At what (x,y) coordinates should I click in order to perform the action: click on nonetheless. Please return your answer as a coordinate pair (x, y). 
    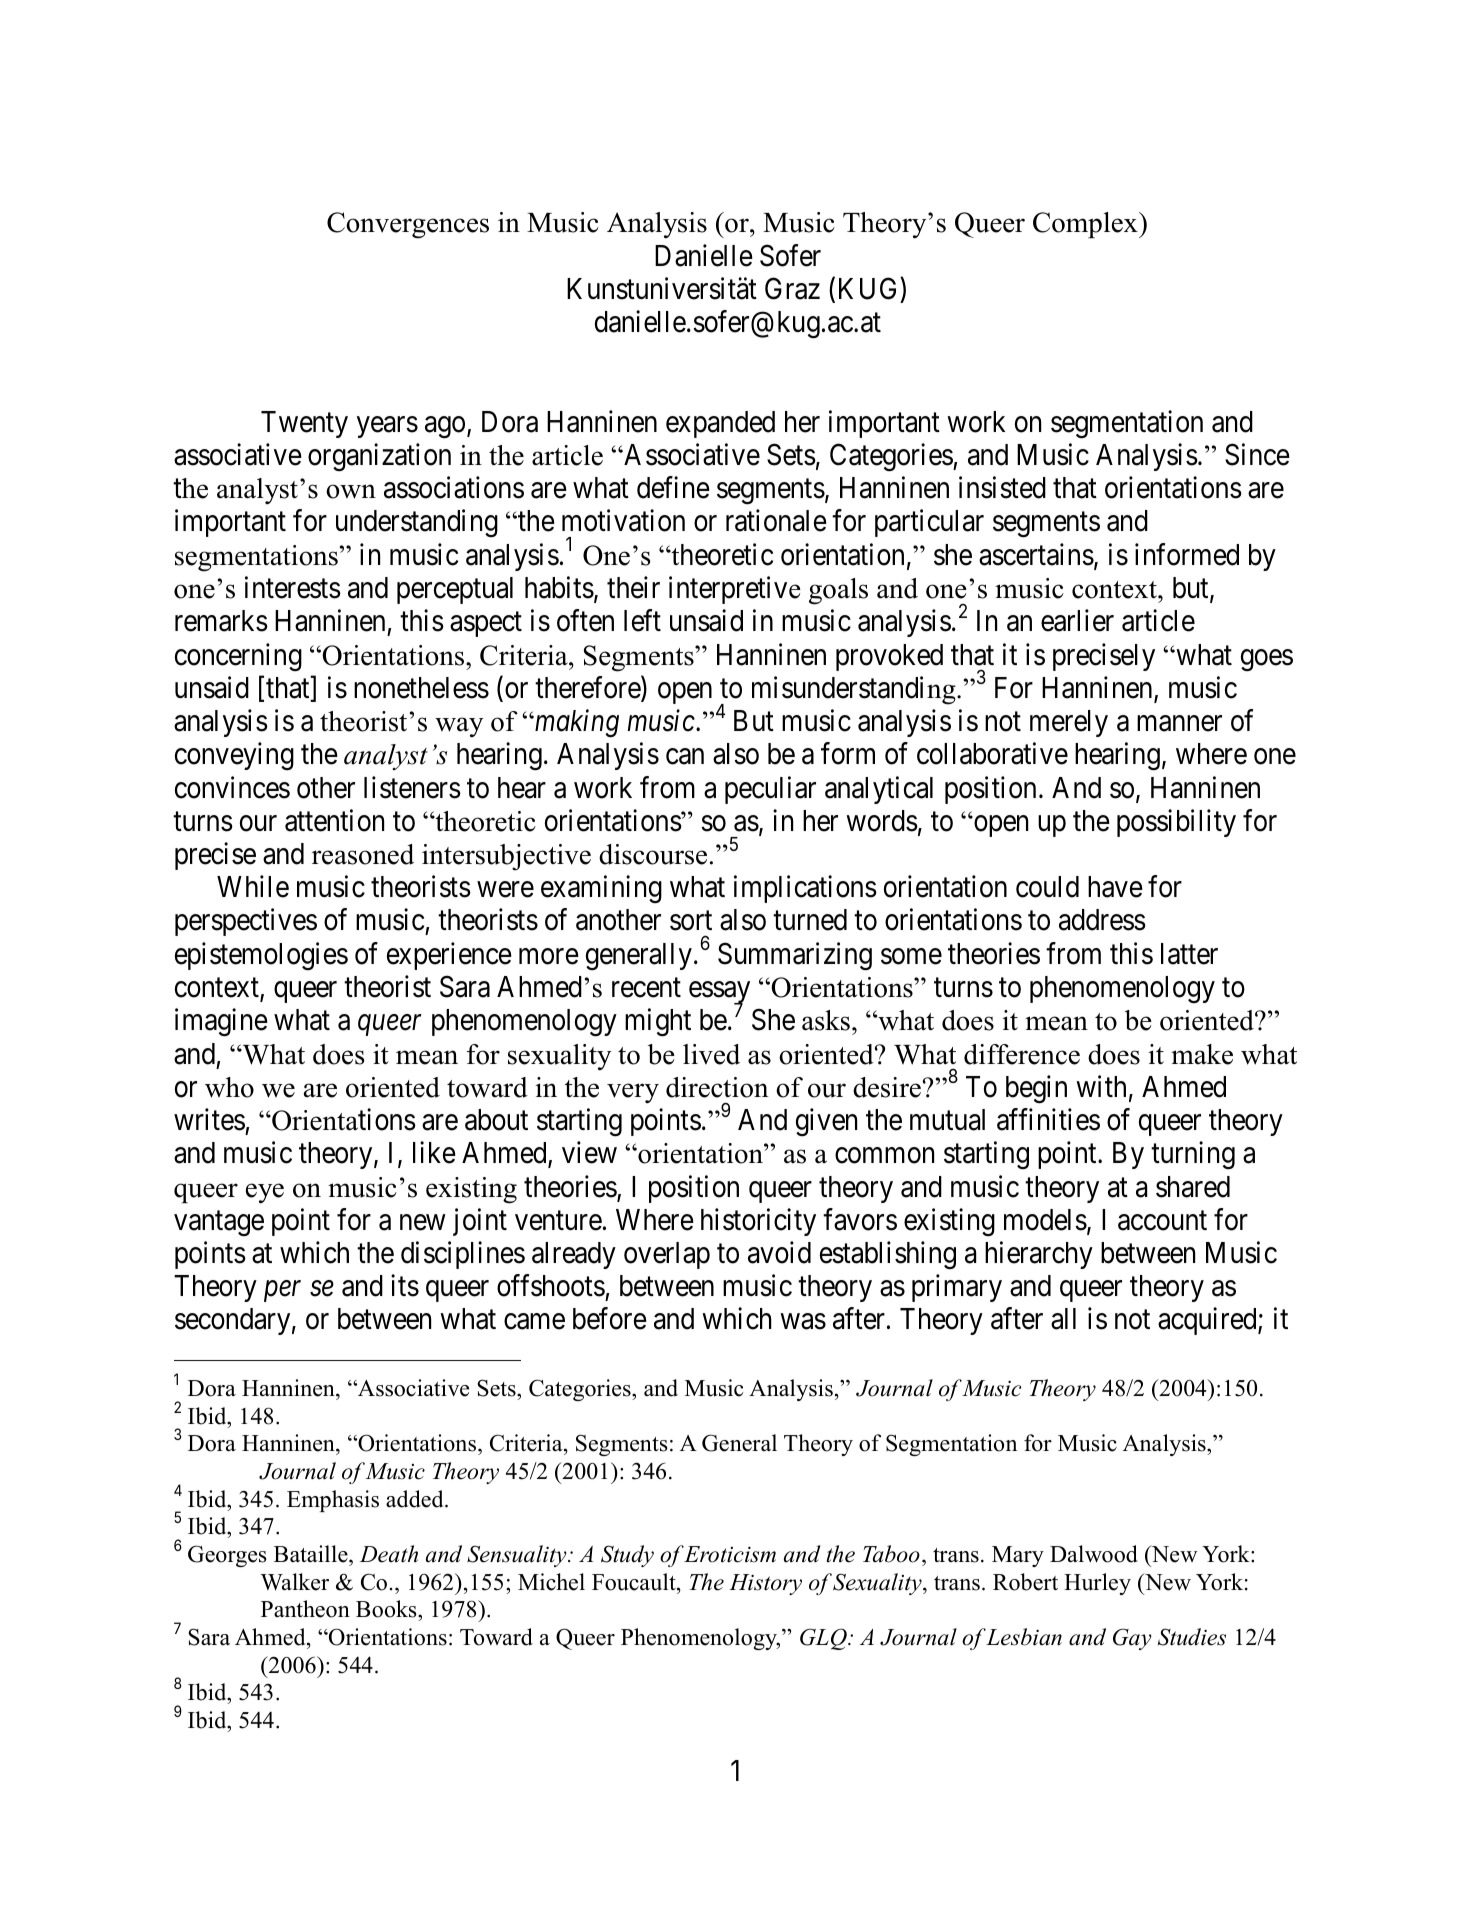
    Looking at the image, I should click on (421, 688).
